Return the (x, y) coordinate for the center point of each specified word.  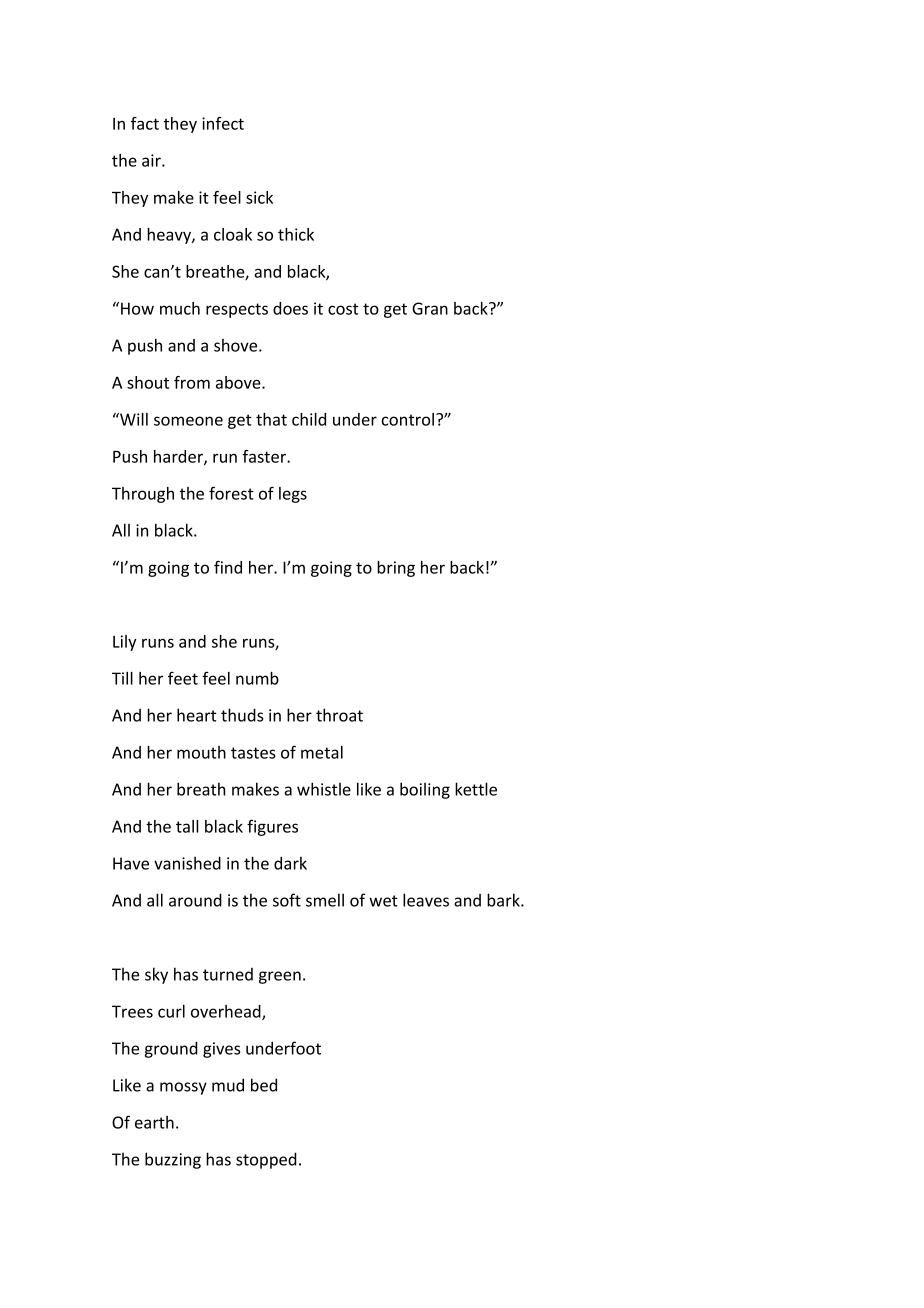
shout (148, 382)
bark (504, 900)
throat (339, 715)
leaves (426, 900)
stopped (266, 1160)
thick (296, 234)
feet (183, 678)
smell (325, 900)
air (152, 160)
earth (154, 1122)
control (407, 419)
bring (396, 569)
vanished (187, 863)
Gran (430, 308)
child (309, 419)
